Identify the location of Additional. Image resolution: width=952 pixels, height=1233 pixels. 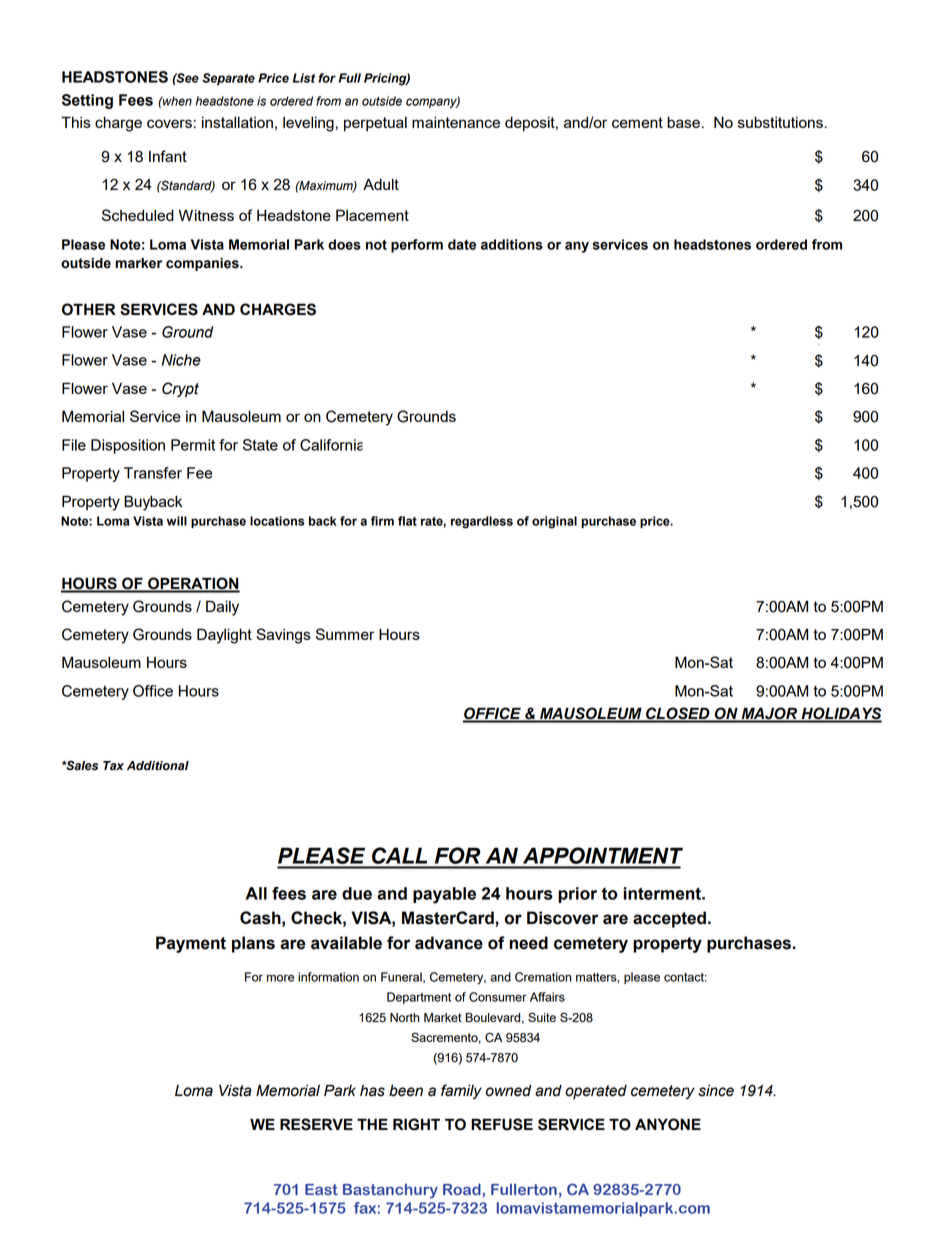
(158, 766).
